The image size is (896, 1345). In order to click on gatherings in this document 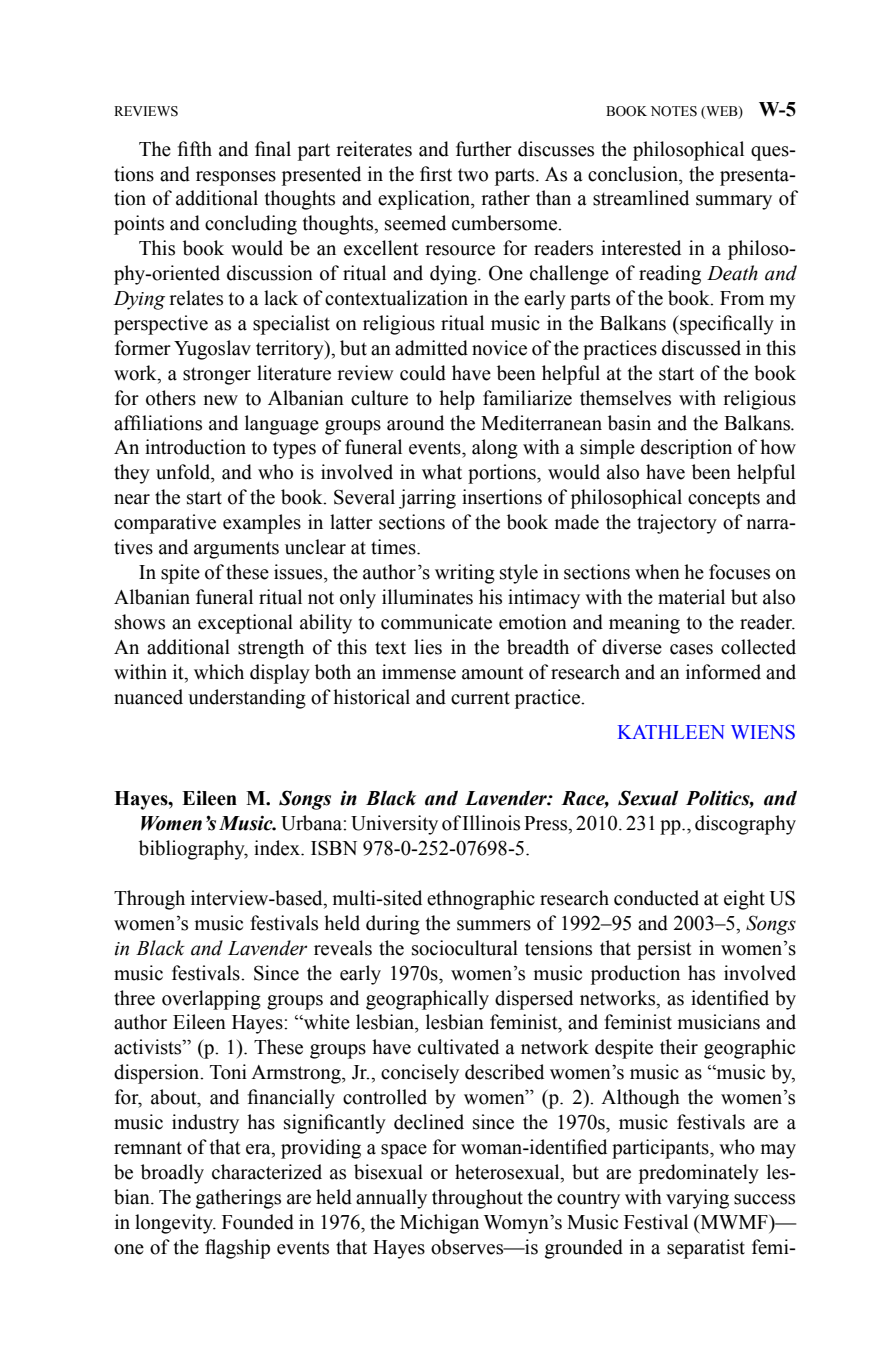, I will do `click(238, 1199)`.
